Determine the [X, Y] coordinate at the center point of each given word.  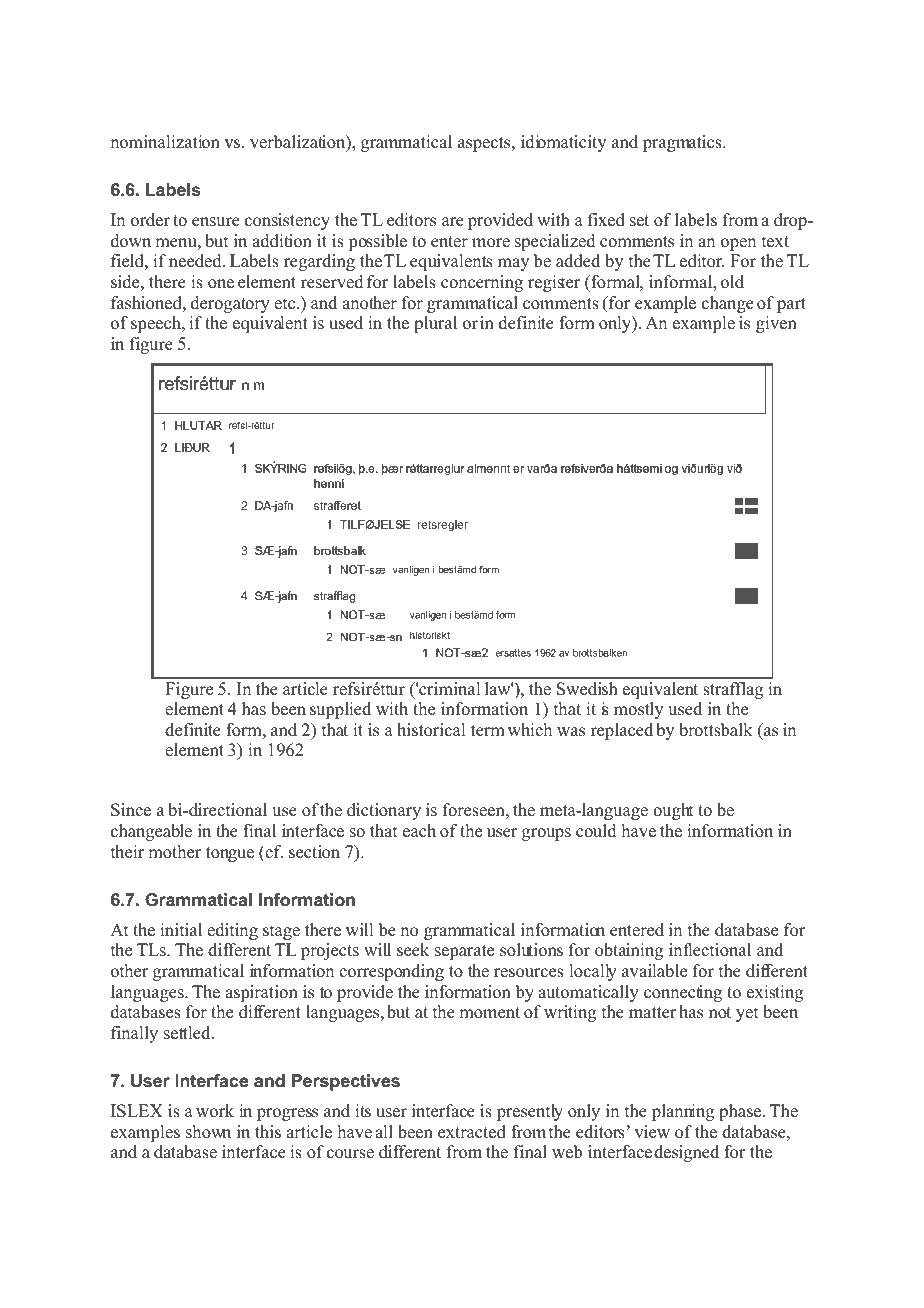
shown [208, 1132]
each [419, 831]
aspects [485, 144]
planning [683, 1112]
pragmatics [683, 143]
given [776, 324]
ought [673, 811]
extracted [472, 1132]
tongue [230, 854]
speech [157, 324]
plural [435, 324]
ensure [216, 222]
